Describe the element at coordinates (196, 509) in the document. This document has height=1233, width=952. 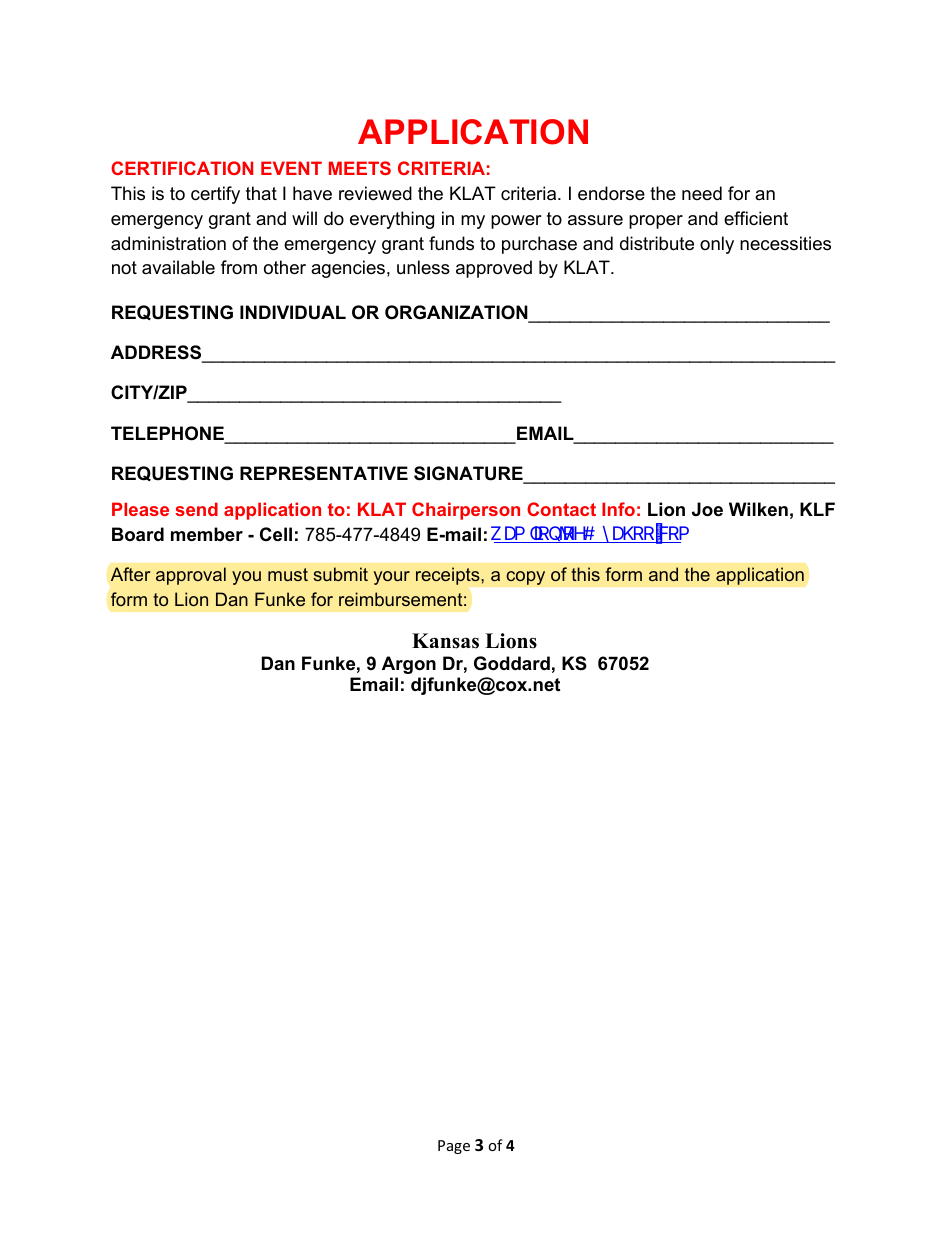
I see `send` at that location.
